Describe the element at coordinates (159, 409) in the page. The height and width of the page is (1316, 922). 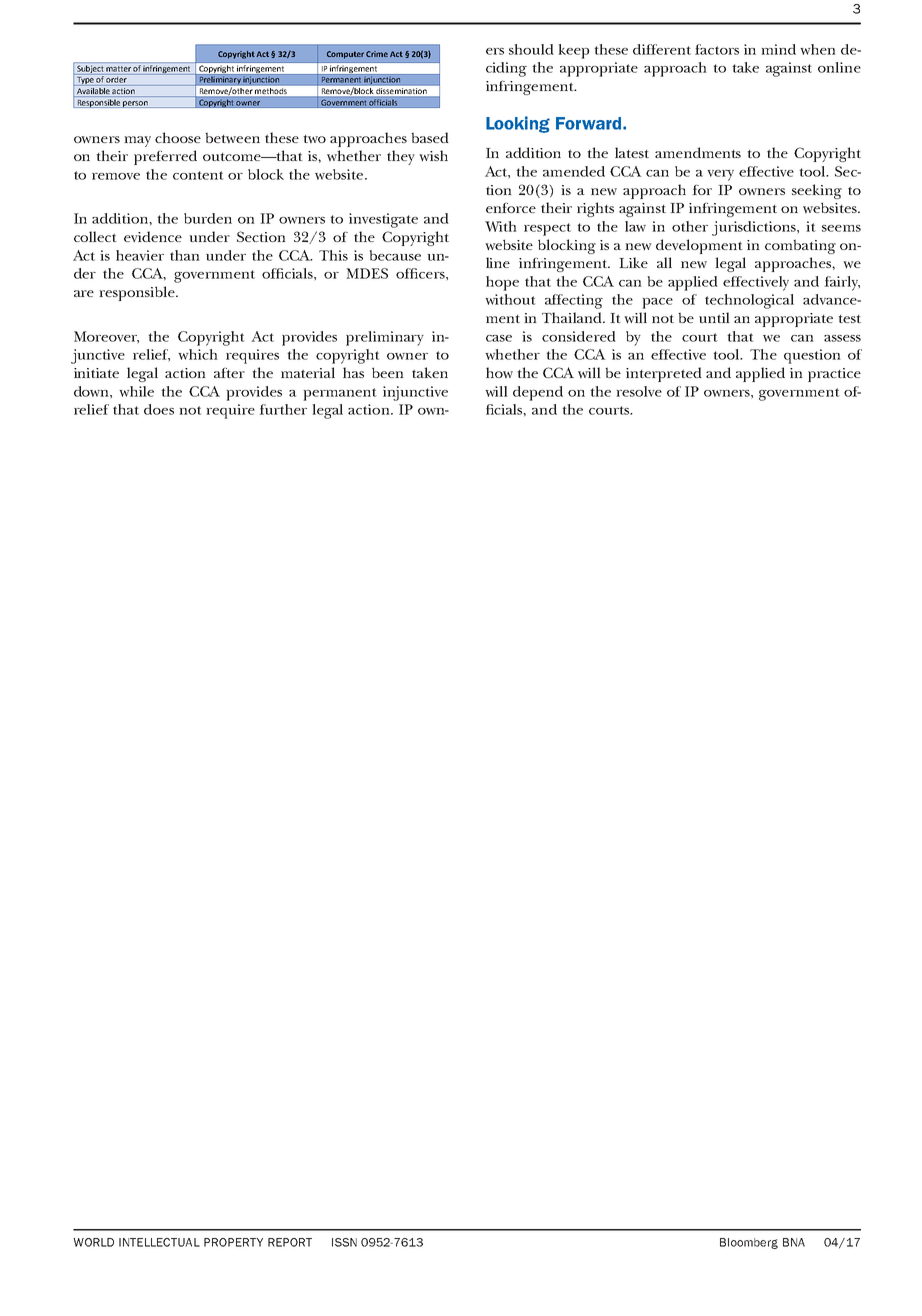
I see `does` at that location.
